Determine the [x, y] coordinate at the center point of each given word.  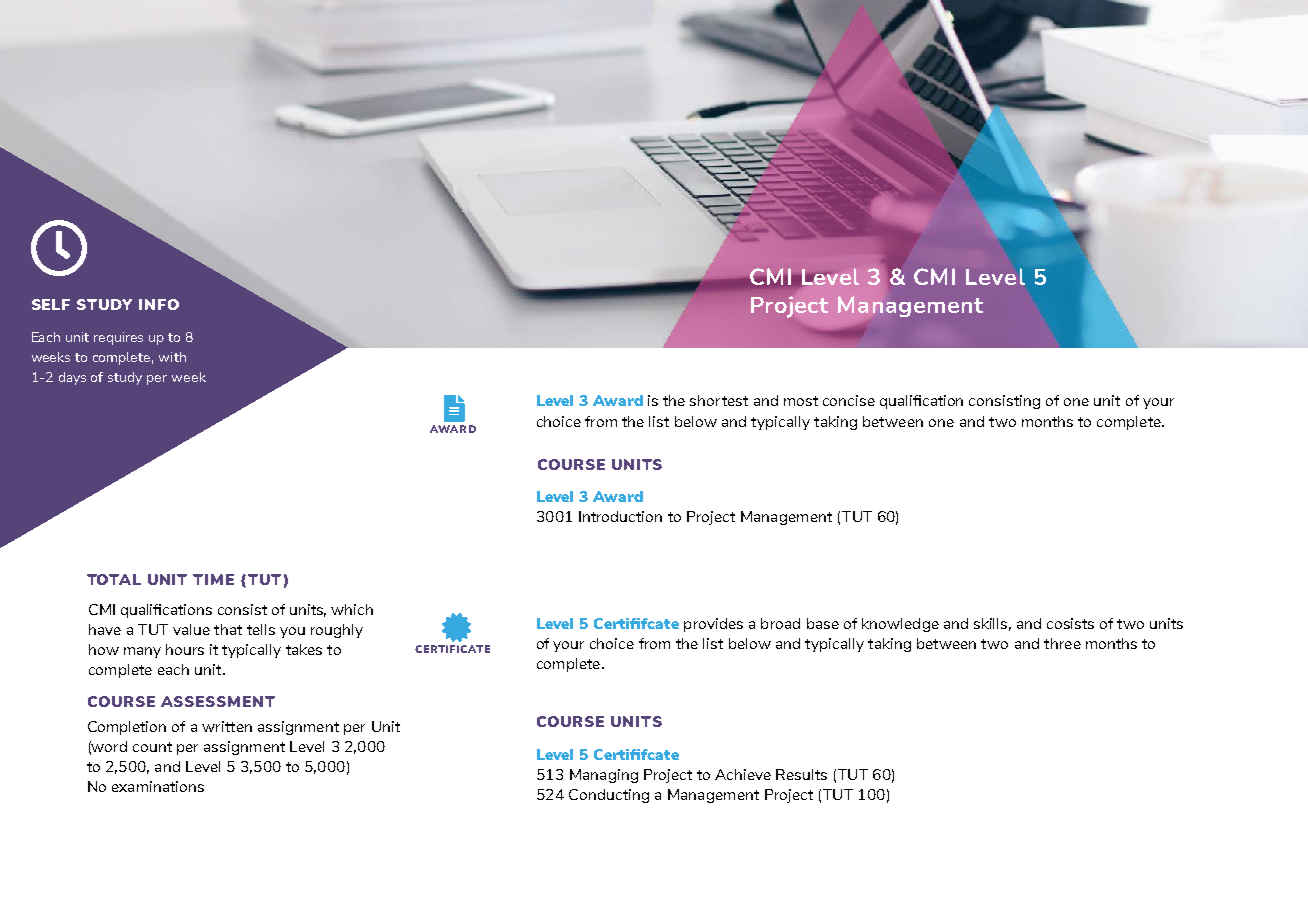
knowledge [900, 625]
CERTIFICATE [452, 649]
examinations [158, 786]
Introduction [620, 516]
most [801, 401]
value [191, 629]
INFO [159, 304]
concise [849, 400]
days [72, 378]
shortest [719, 400]
